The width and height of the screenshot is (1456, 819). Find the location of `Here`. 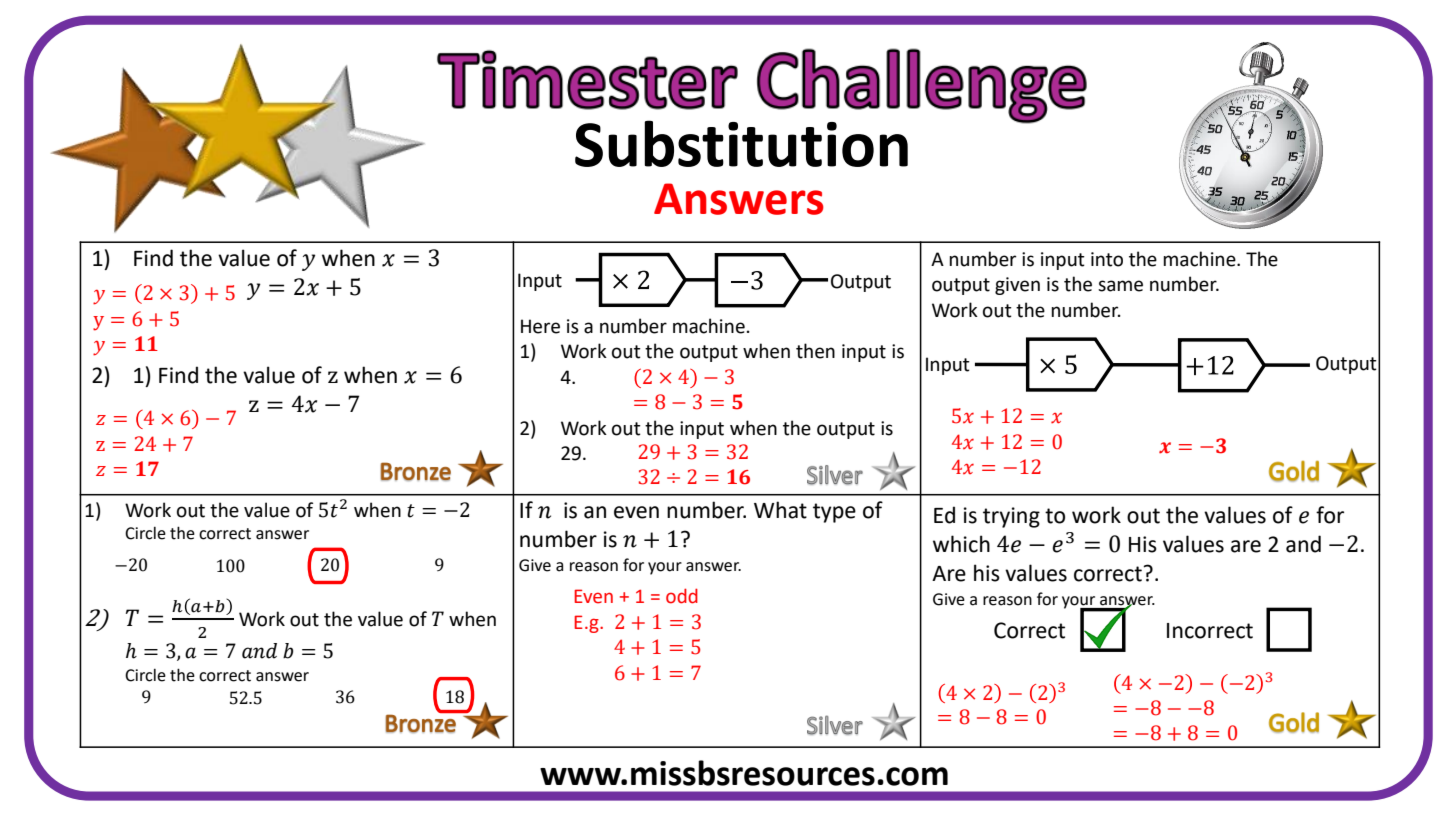

Here is located at coordinates (540, 326).
